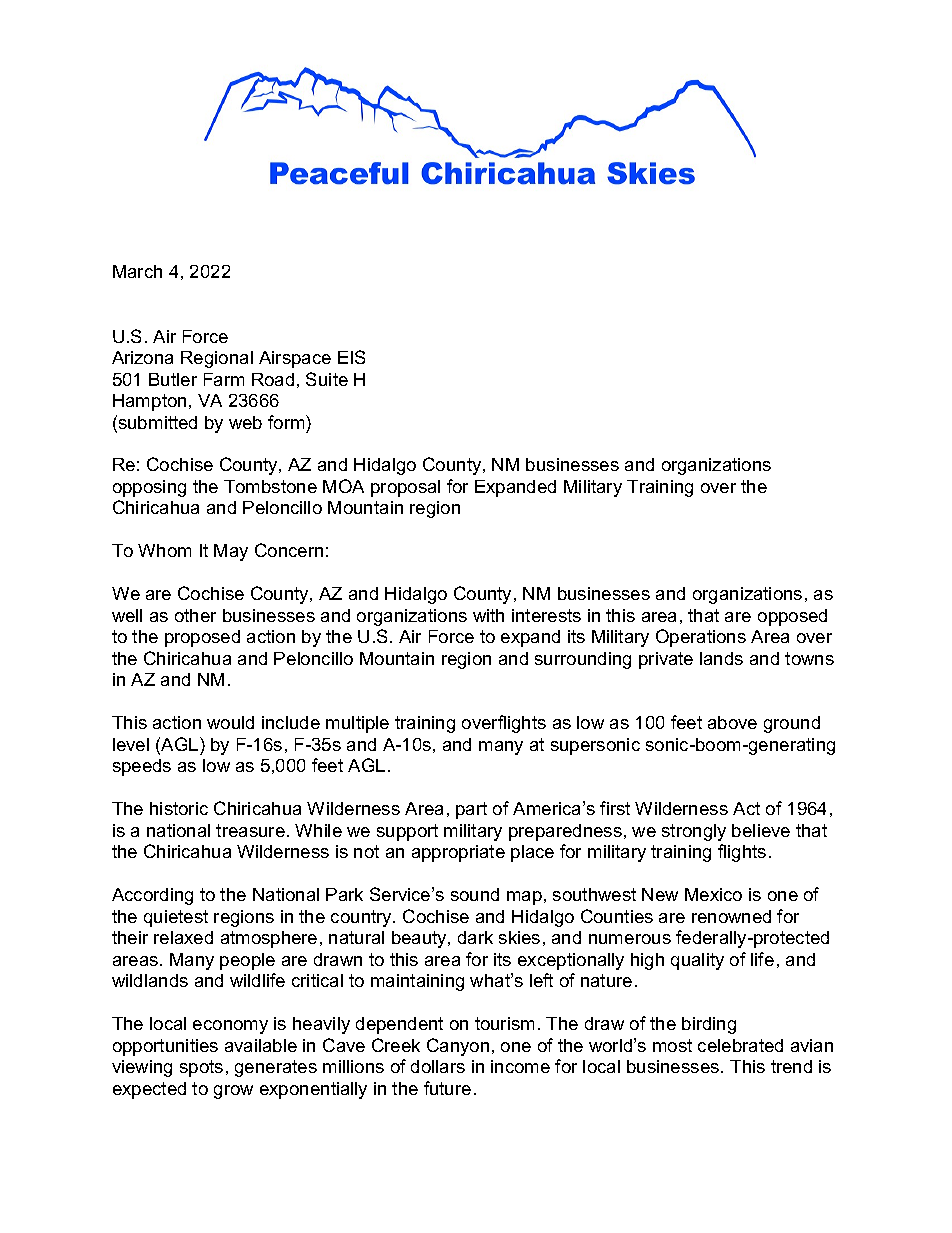 Image resolution: width=952 pixels, height=1233 pixels. Describe the element at coordinates (732, 722) in the page. I see `above` at that location.
